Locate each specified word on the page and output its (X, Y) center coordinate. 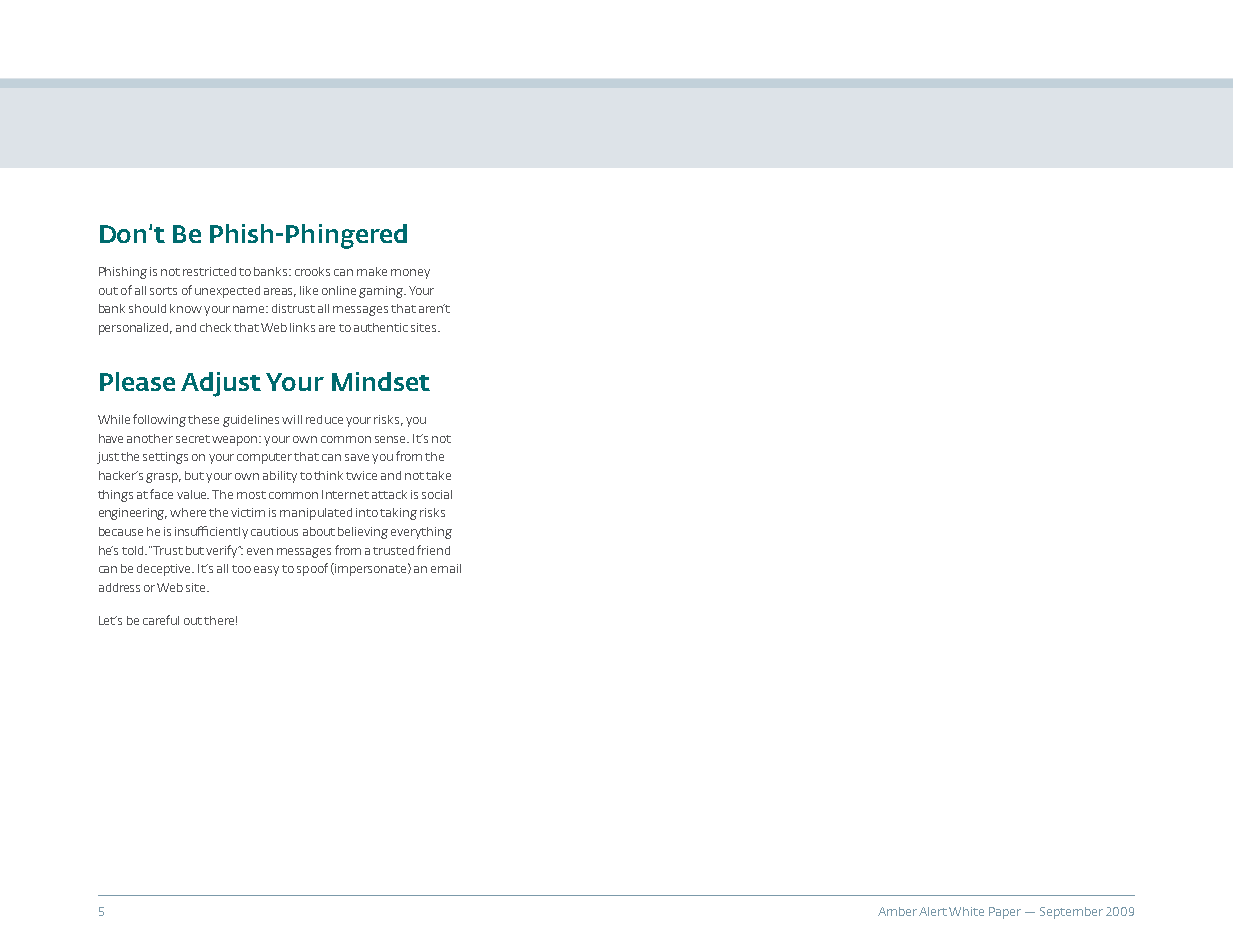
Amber (897, 911)
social (437, 494)
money (410, 274)
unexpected (227, 292)
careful (161, 620)
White (966, 911)
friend (433, 550)
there (220, 620)
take (438, 475)
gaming (382, 292)
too (241, 569)
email (446, 568)
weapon (236, 441)
